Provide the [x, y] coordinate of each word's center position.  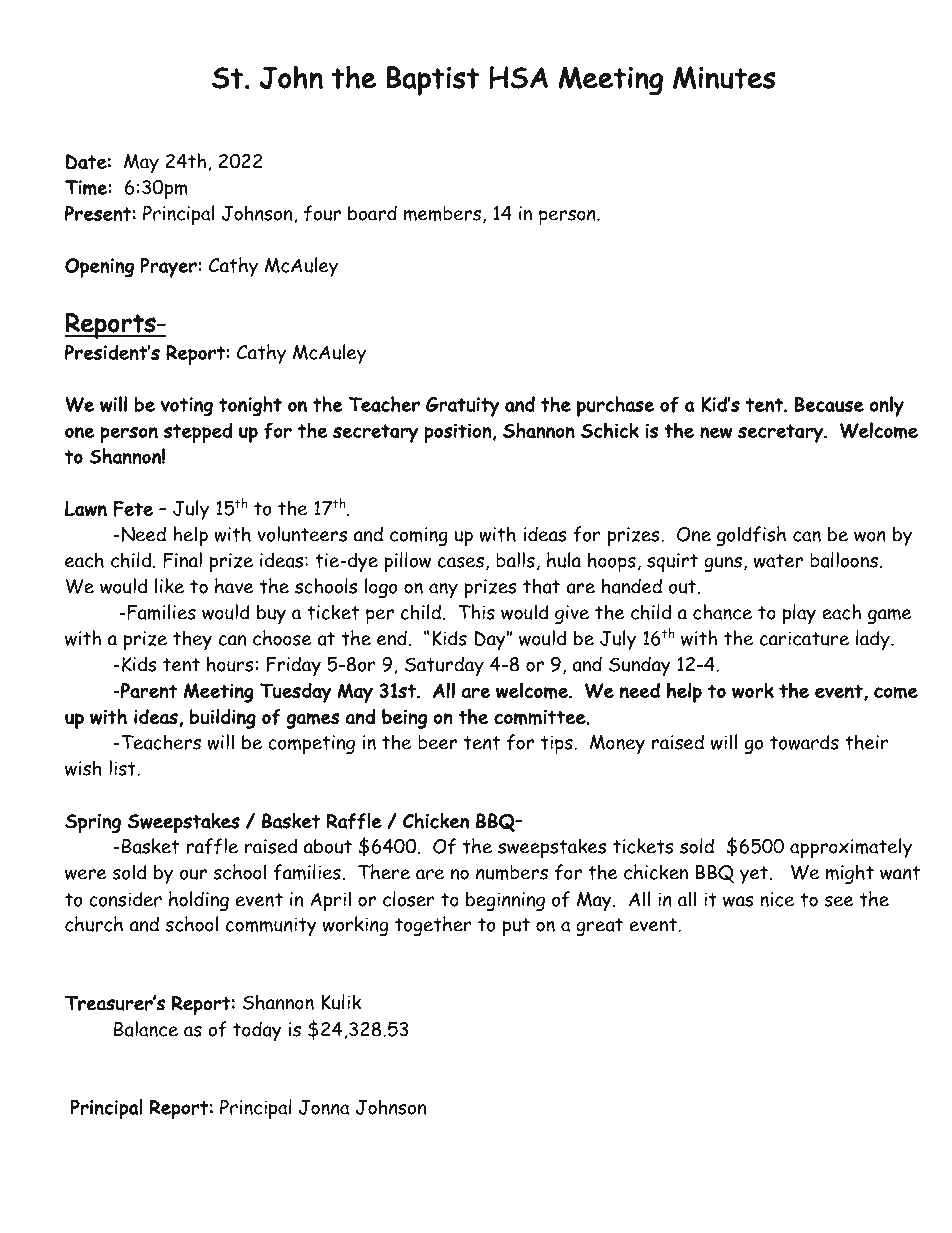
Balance [146, 1029]
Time [87, 188]
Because [829, 404]
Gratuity [463, 407]
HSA [518, 77]
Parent [149, 690]
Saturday [444, 666]
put [516, 927]
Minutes [724, 77]
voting [187, 407]
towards [804, 742]
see [839, 901]
